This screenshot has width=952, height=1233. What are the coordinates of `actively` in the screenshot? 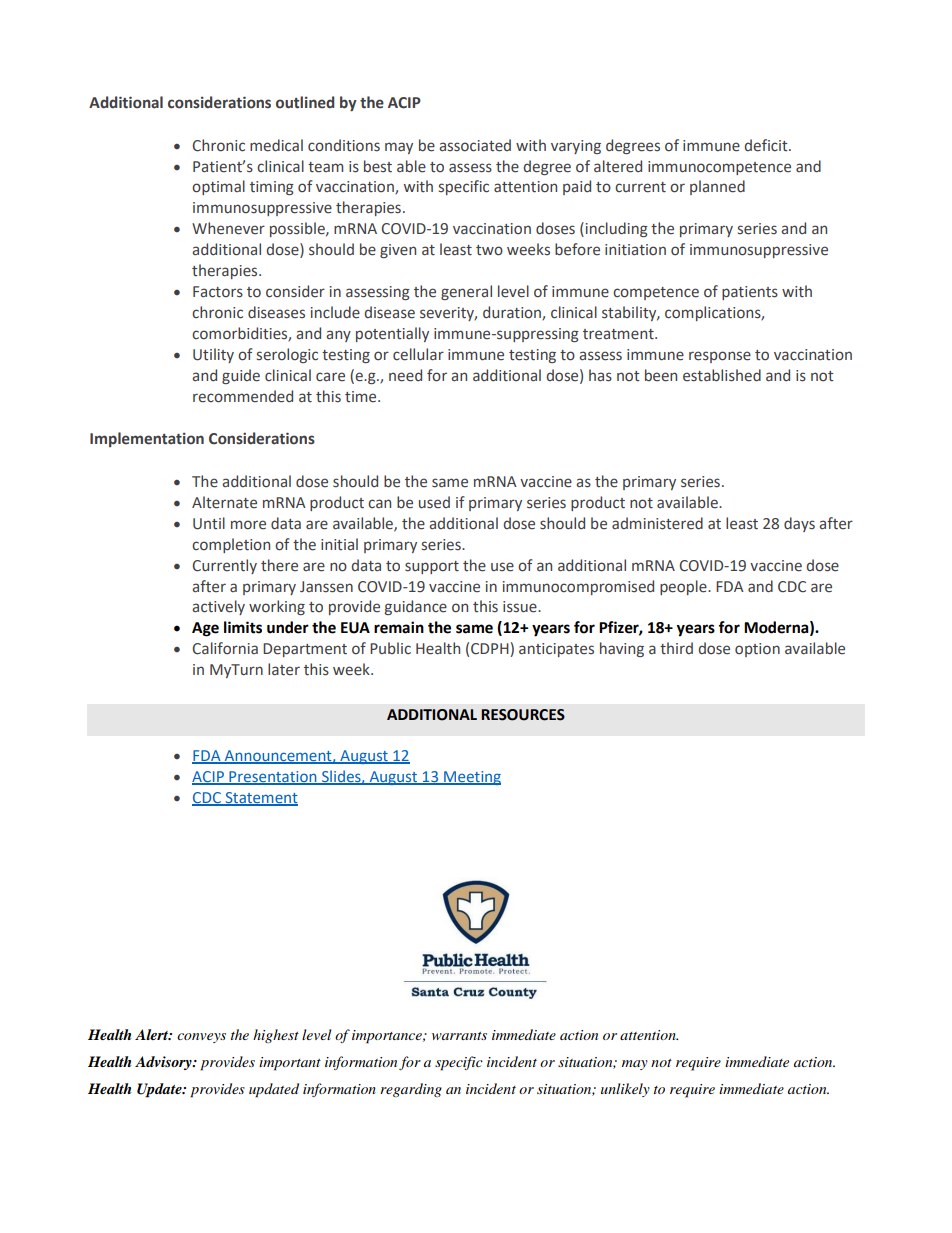 It's located at (218, 607).
